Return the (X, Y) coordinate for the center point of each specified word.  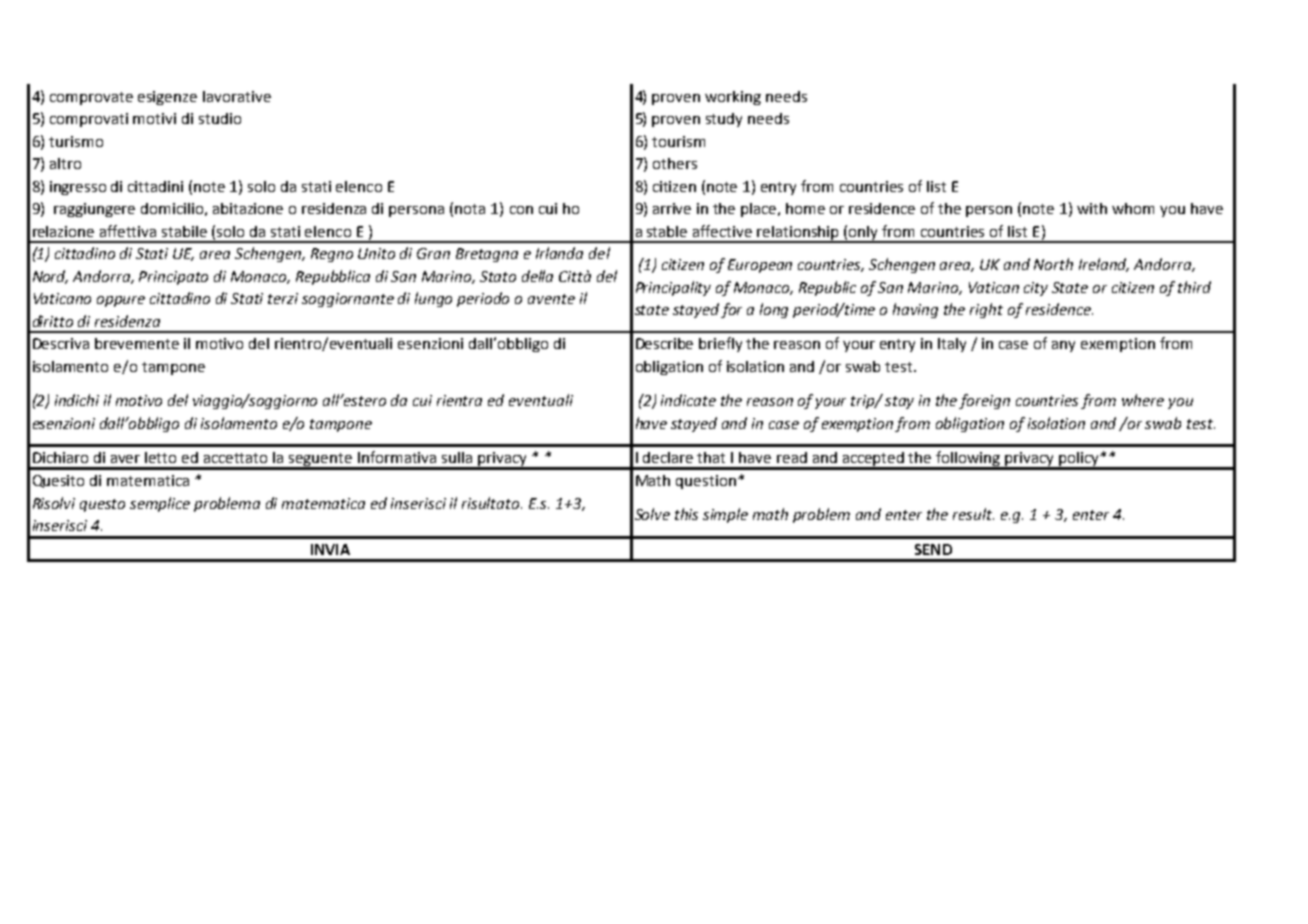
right (986, 310)
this (686, 514)
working (733, 98)
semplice (160, 504)
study (724, 120)
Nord (50, 277)
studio (220, 118)
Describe (664, 343)
